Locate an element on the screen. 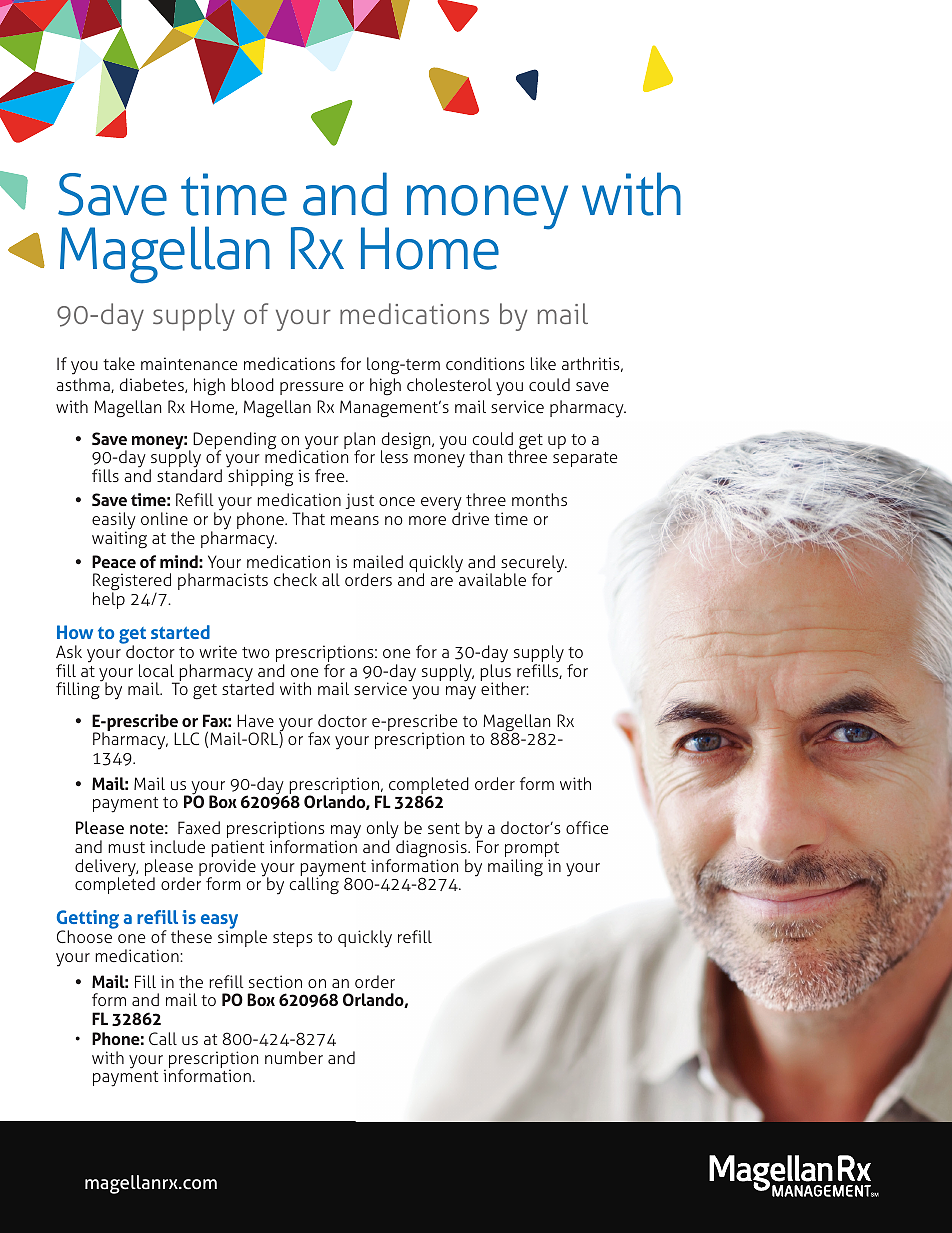  pressure is located at coordinates (311, 388).
